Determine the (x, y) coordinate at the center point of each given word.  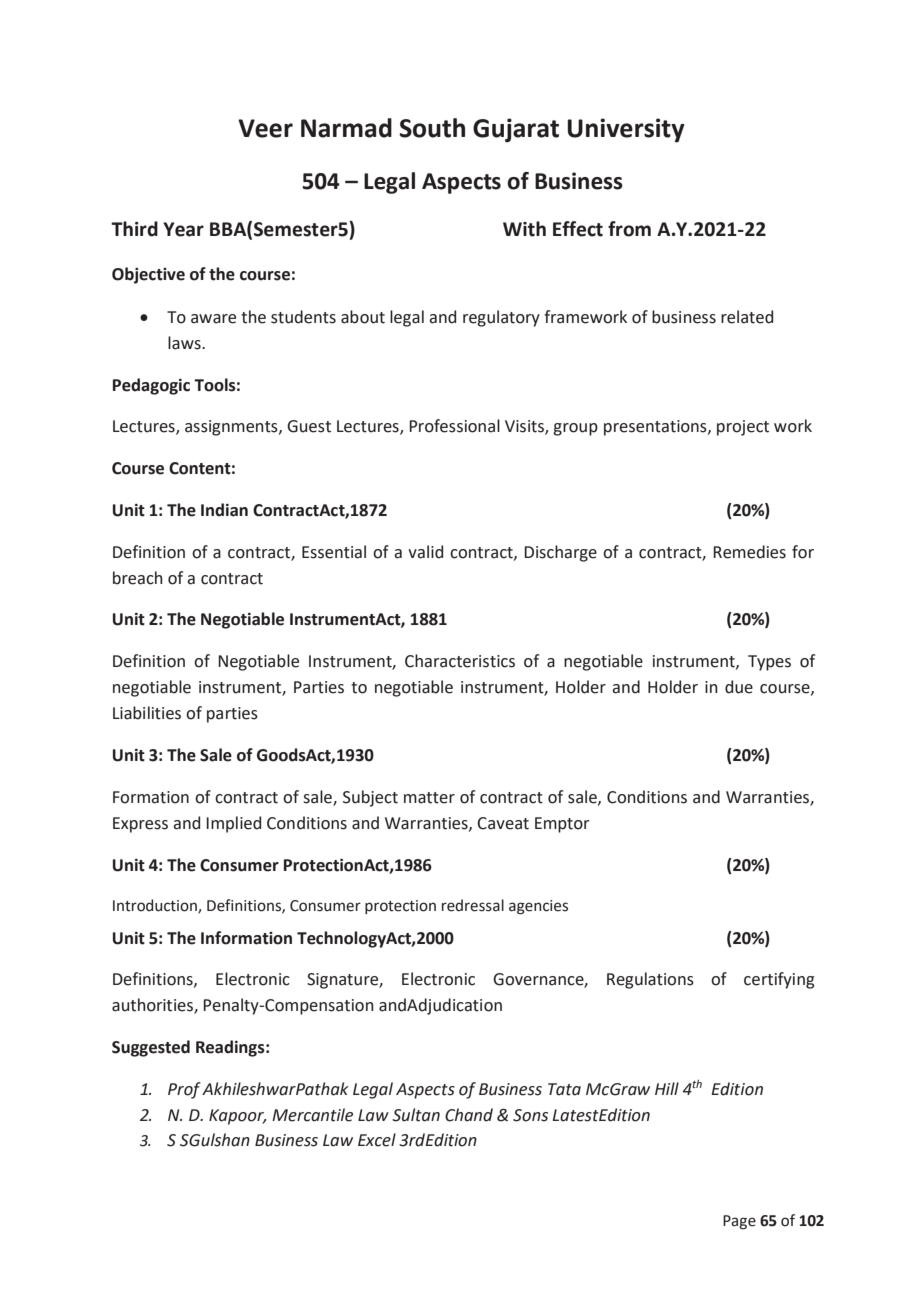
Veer (265, 128)
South (432, 128)
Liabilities (147, 713)
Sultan (416, 1115)
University (626, 130)
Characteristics (460, 661)
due (739, 687)
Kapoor (238, 1117)
